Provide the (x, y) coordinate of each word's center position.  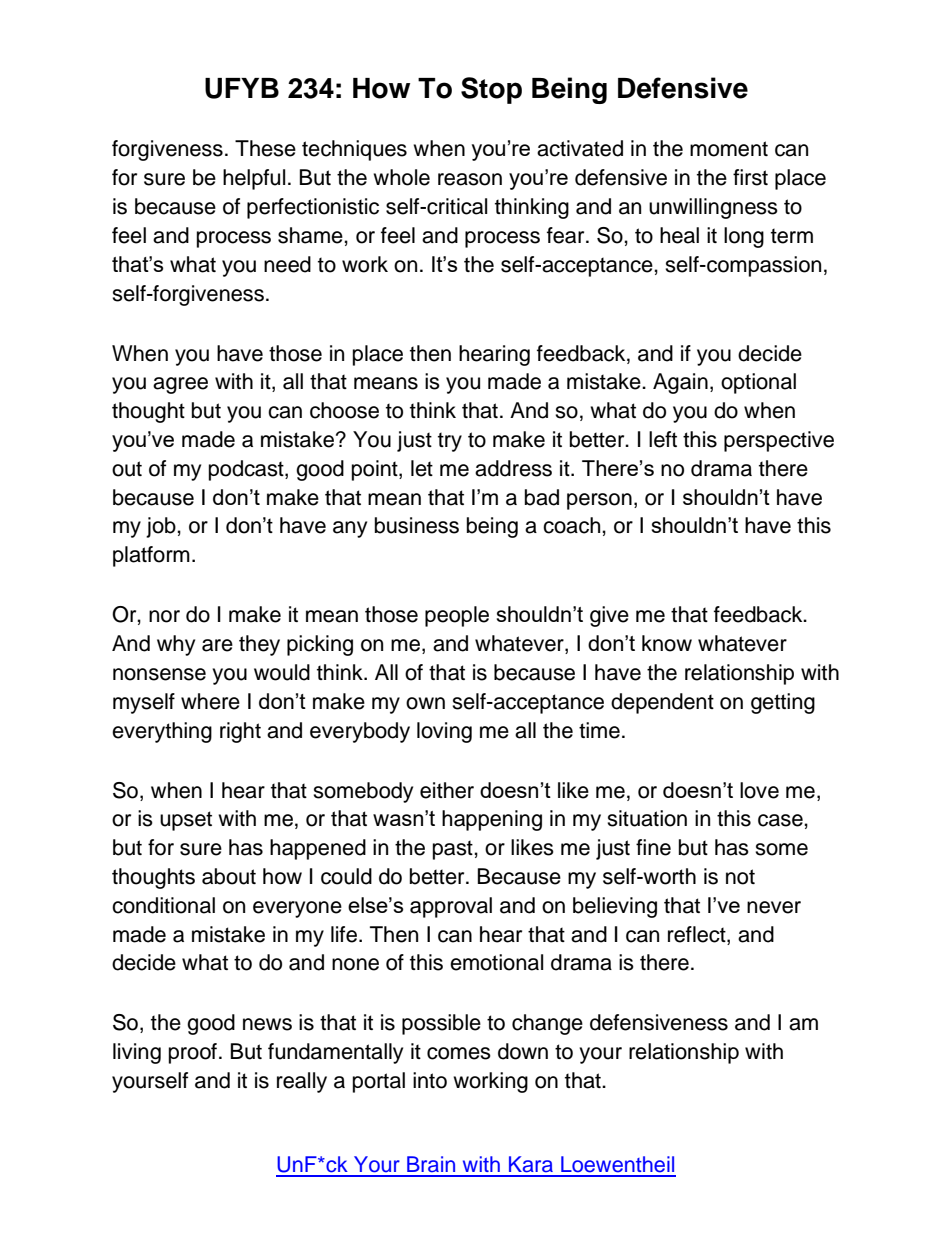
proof (194, 1053)
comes (459, 1053)
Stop (491, 90)
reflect (698, 934)
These (265, 148)
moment (729, 149)
